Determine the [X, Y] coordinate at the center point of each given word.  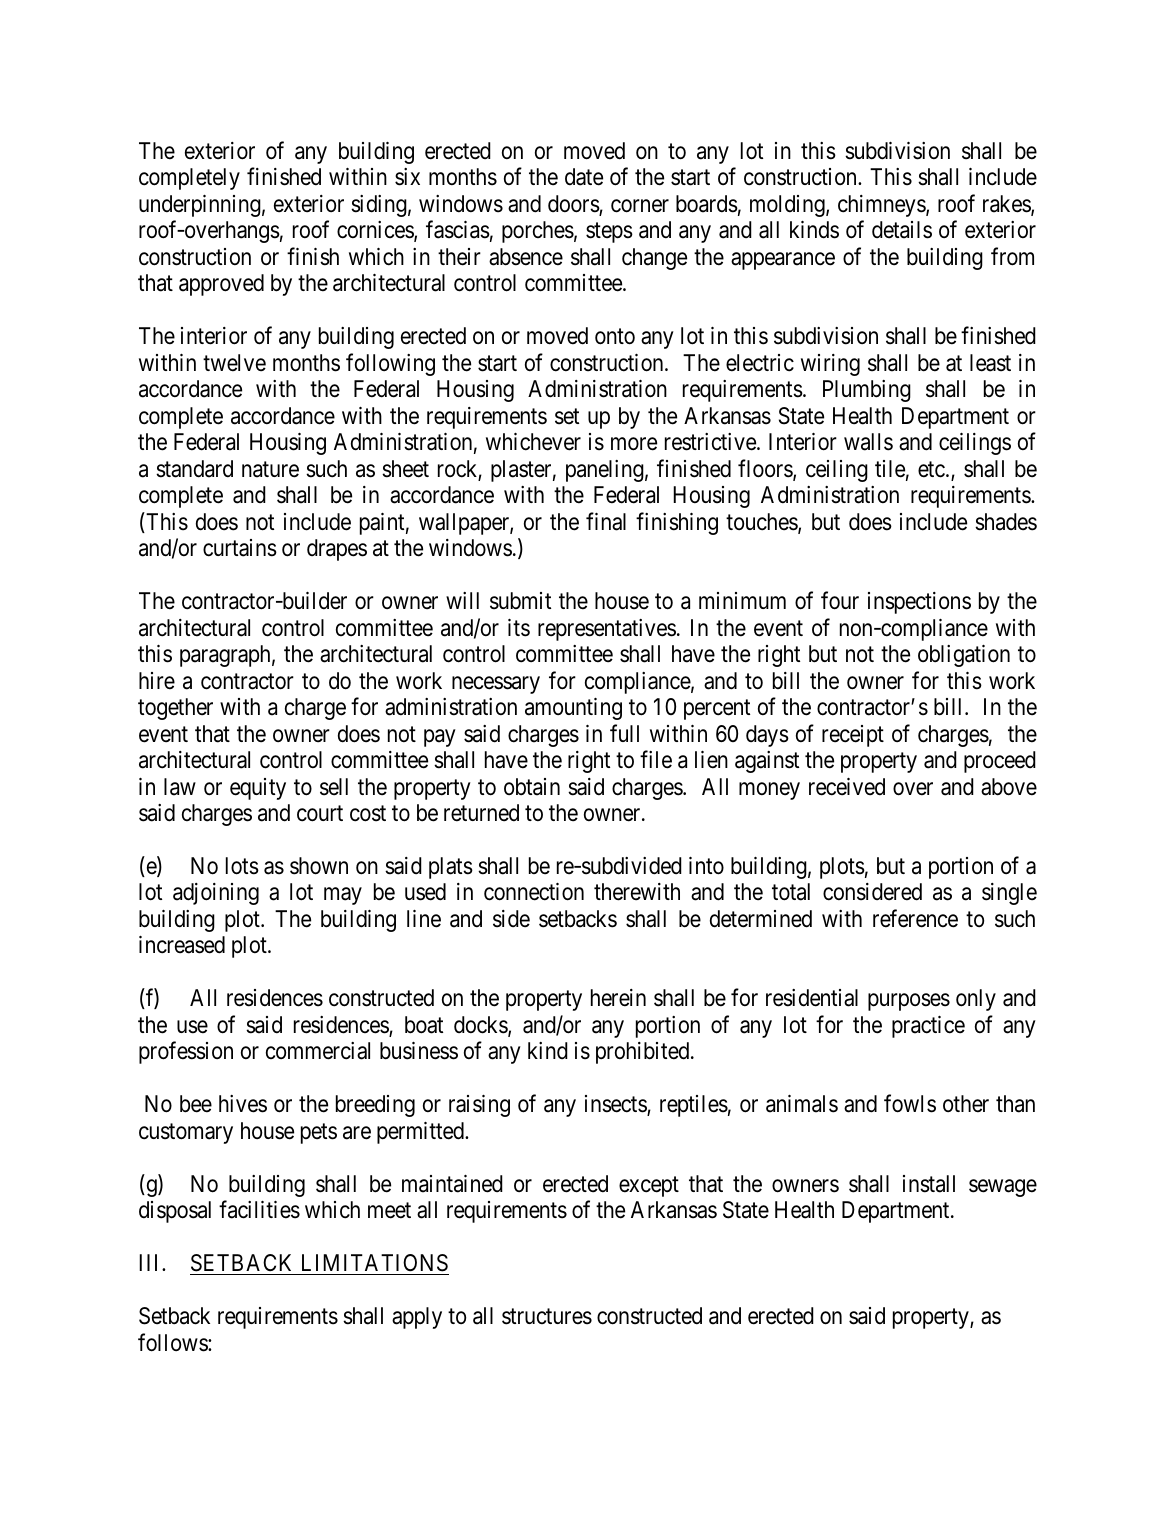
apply [417, 1318]
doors [574, 205]
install [929, 1184]
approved [221, 285]
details [902, 230]
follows [173, 1342]
